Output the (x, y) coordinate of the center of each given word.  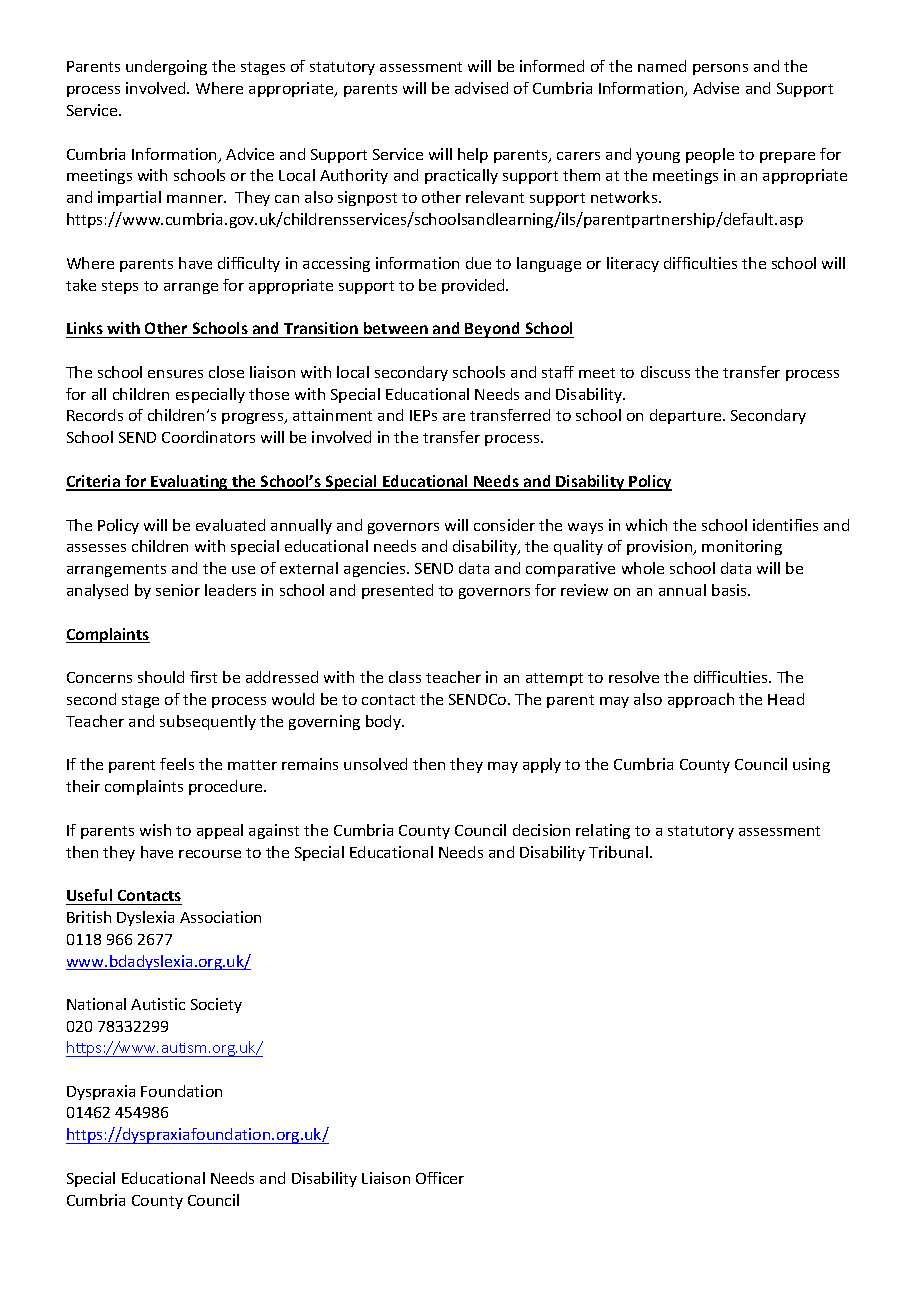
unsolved (375, 764)
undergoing (166, 67)
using (811, 765)
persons (720, 69)
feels (177, 764)
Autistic (158, 1004)
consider (504, 525)
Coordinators (208, 437)
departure (687, 416)
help (473, 155)
